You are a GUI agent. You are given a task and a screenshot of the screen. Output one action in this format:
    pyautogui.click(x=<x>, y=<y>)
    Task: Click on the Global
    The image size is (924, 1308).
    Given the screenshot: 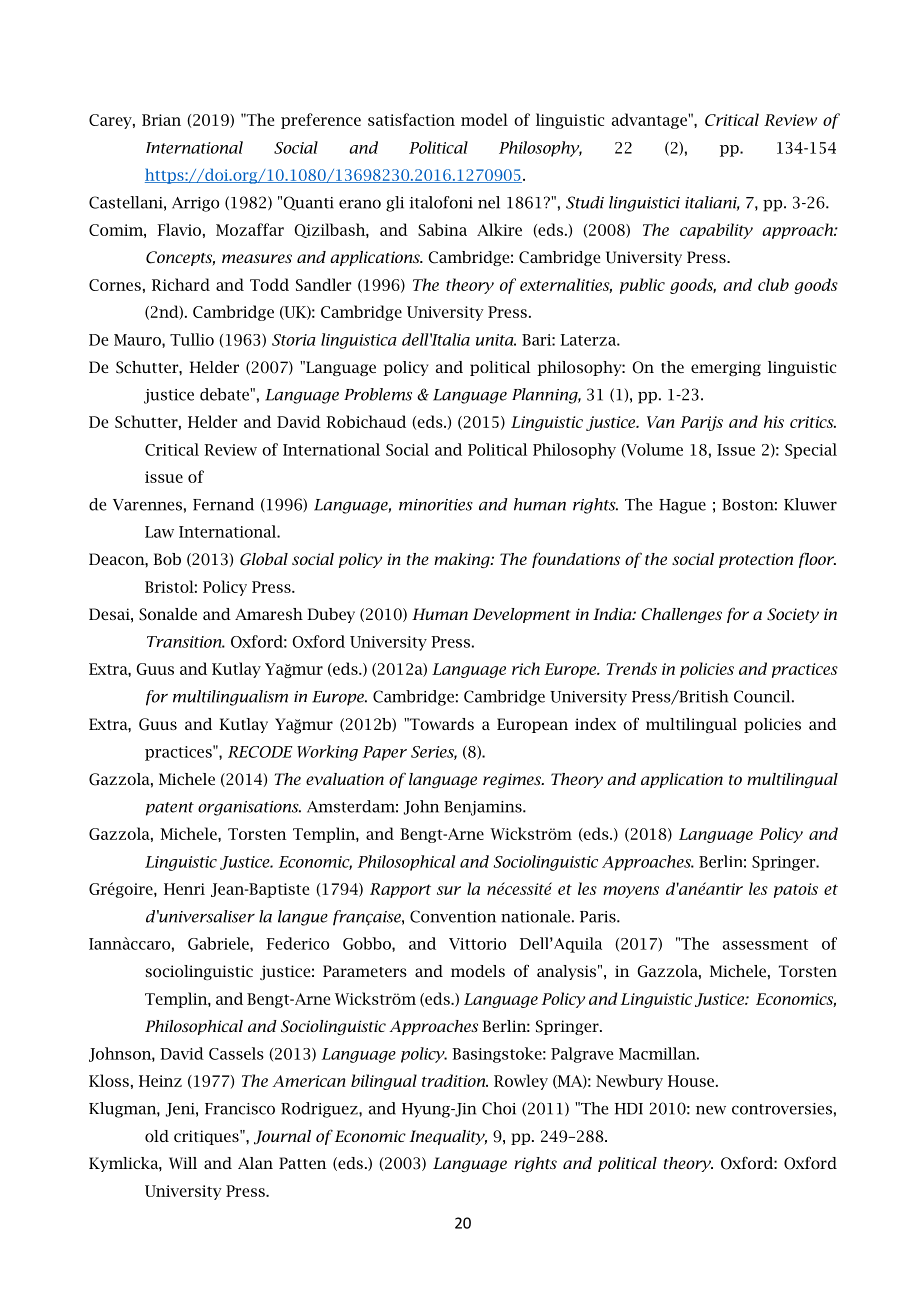 What is the action you would take?
    pyautogui.click(x=264, y=559)
